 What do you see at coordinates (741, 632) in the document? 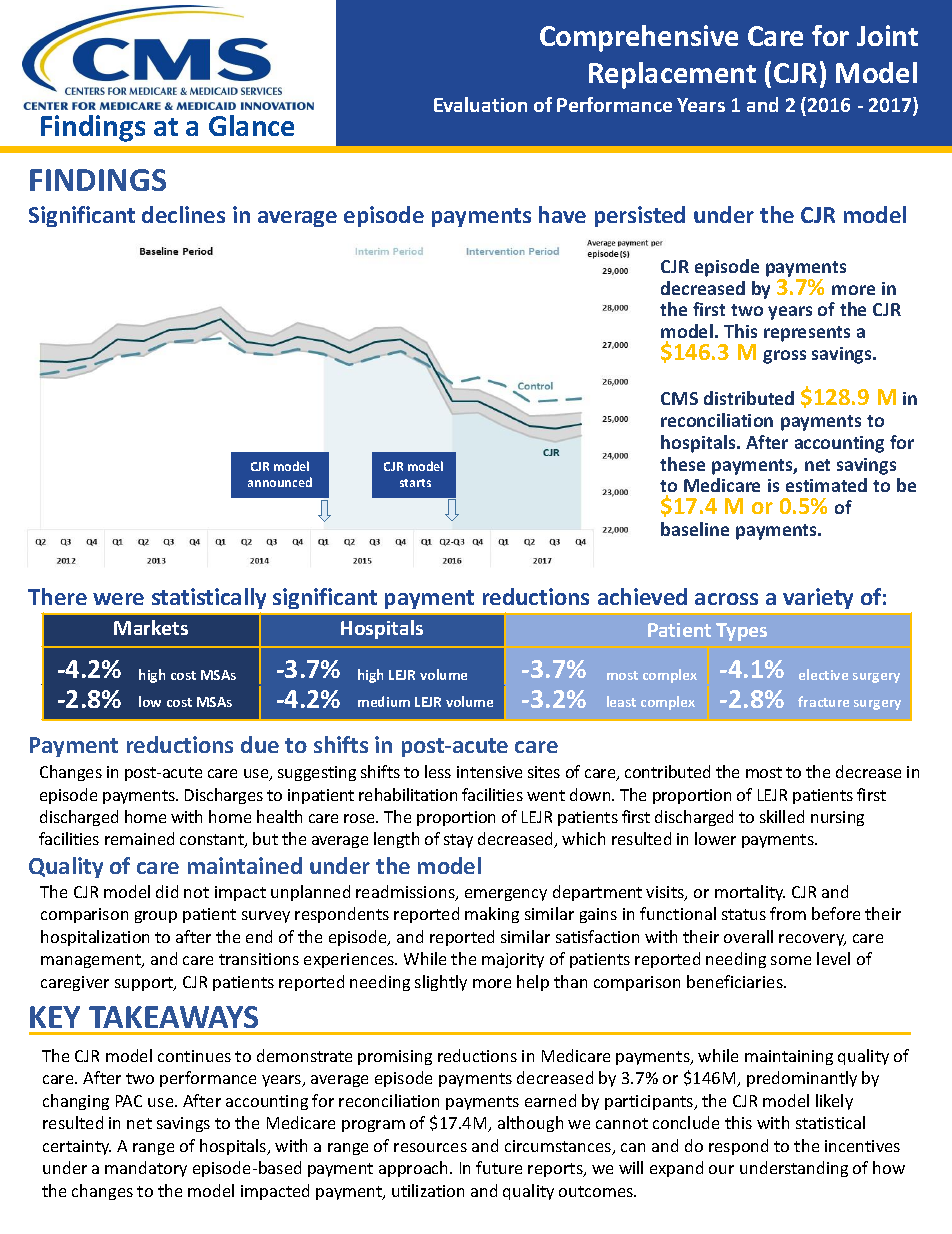
I see `Types` at bounding box center [741, 632].
